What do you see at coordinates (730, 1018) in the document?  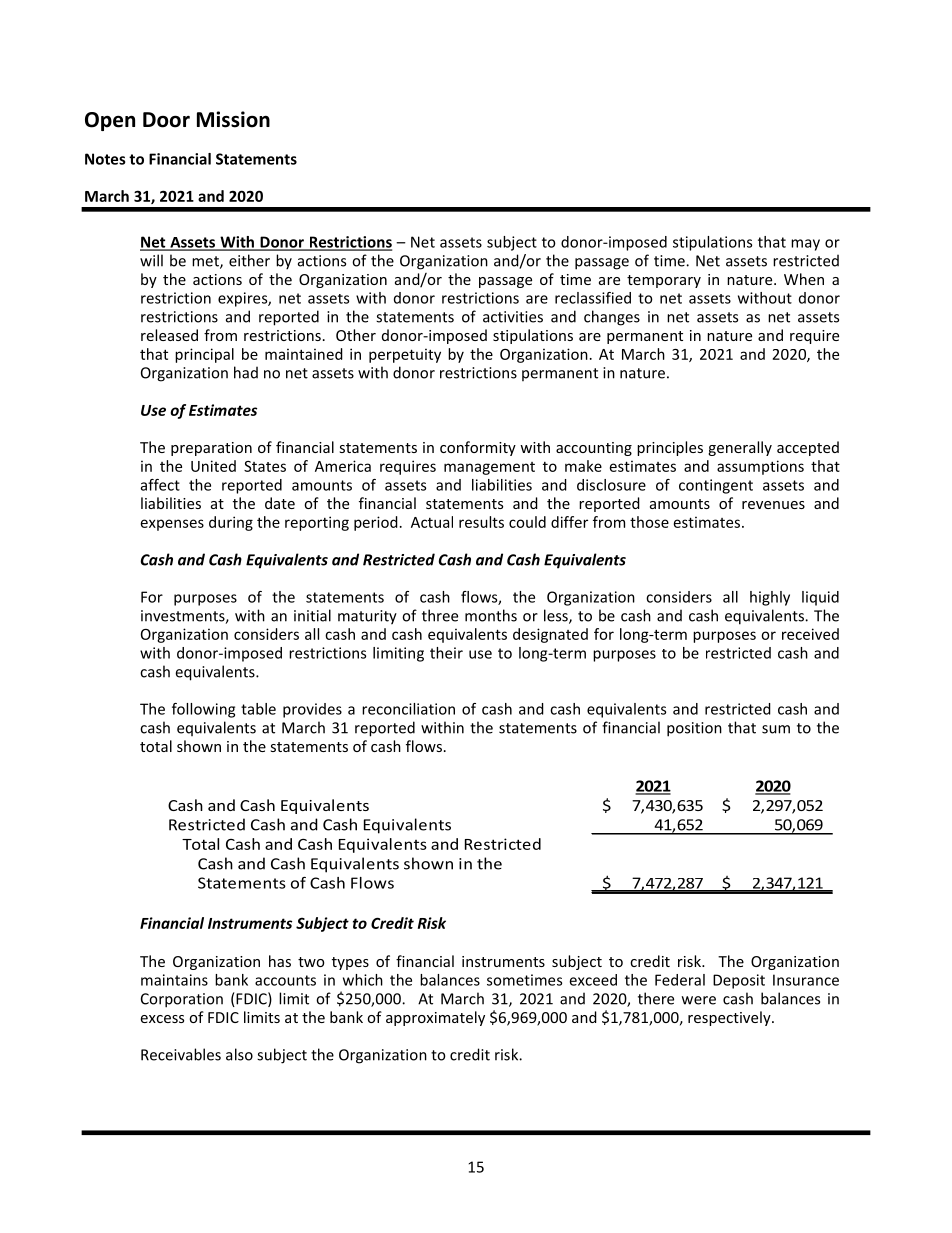 I see `respectively` at bounding box center [730, 1018].
